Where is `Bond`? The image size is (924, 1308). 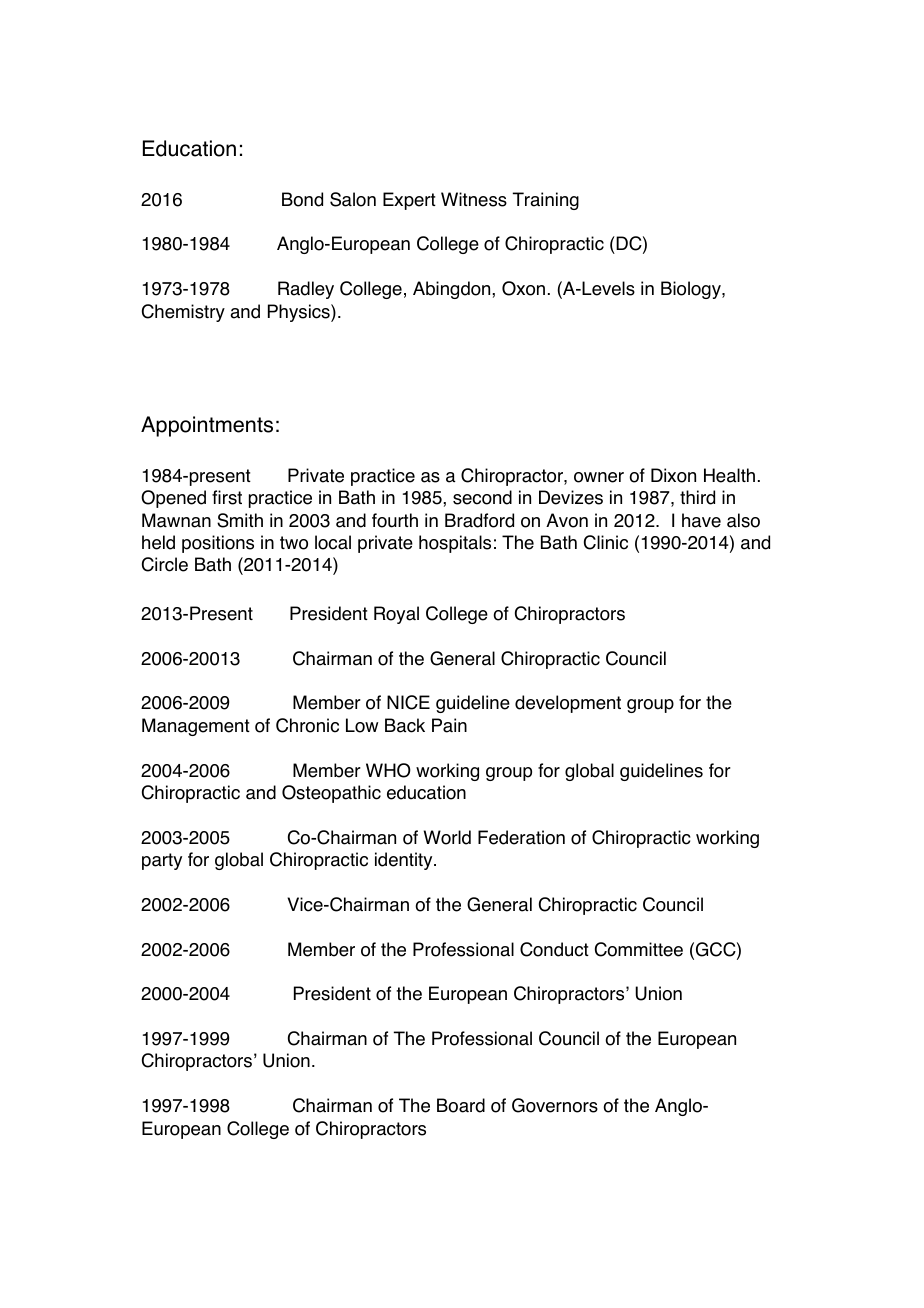 Bond is located at coordinates (302, 199).
